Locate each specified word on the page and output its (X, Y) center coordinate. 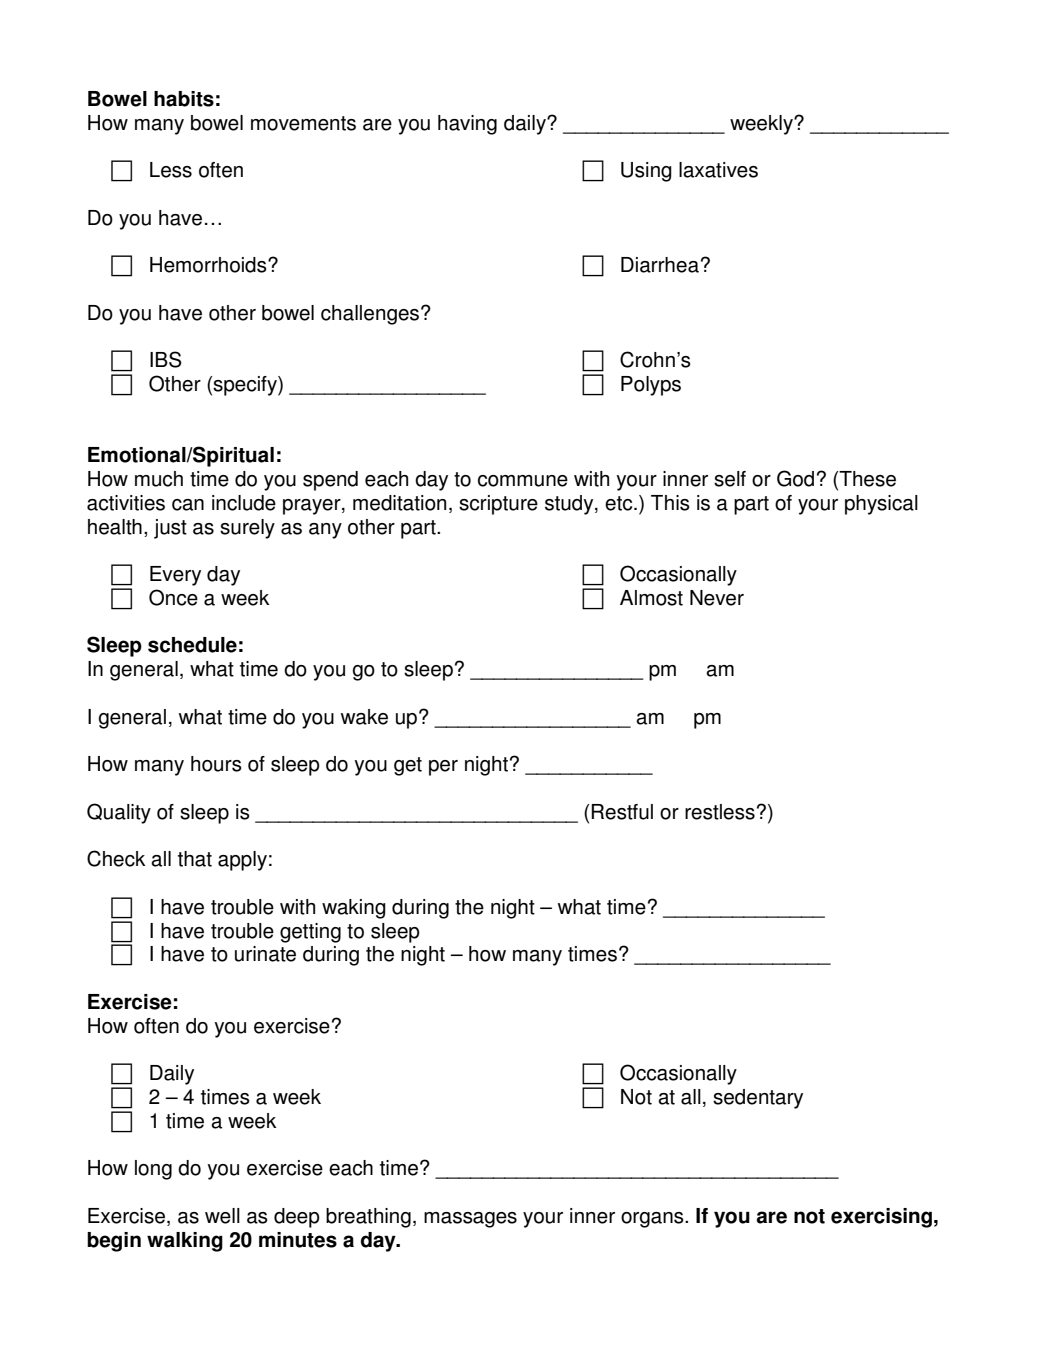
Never (717, 598)
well (222, 1216)
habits (184, 99)
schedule (192, 645)
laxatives (718, 170)
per (443, 768)
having (467, 125)
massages (470, 1220)
